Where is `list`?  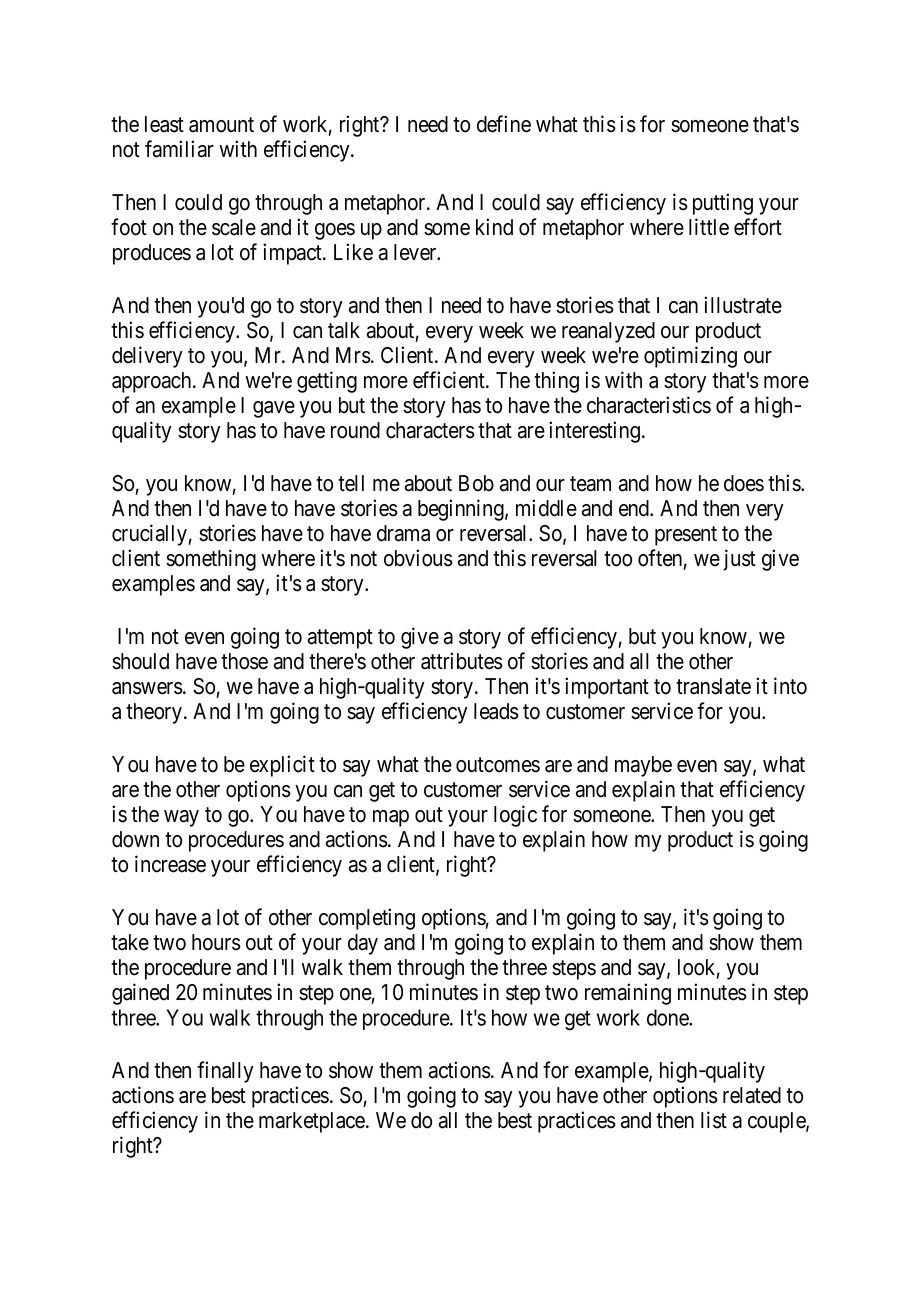 list is located at coordinates (714, 1120).
